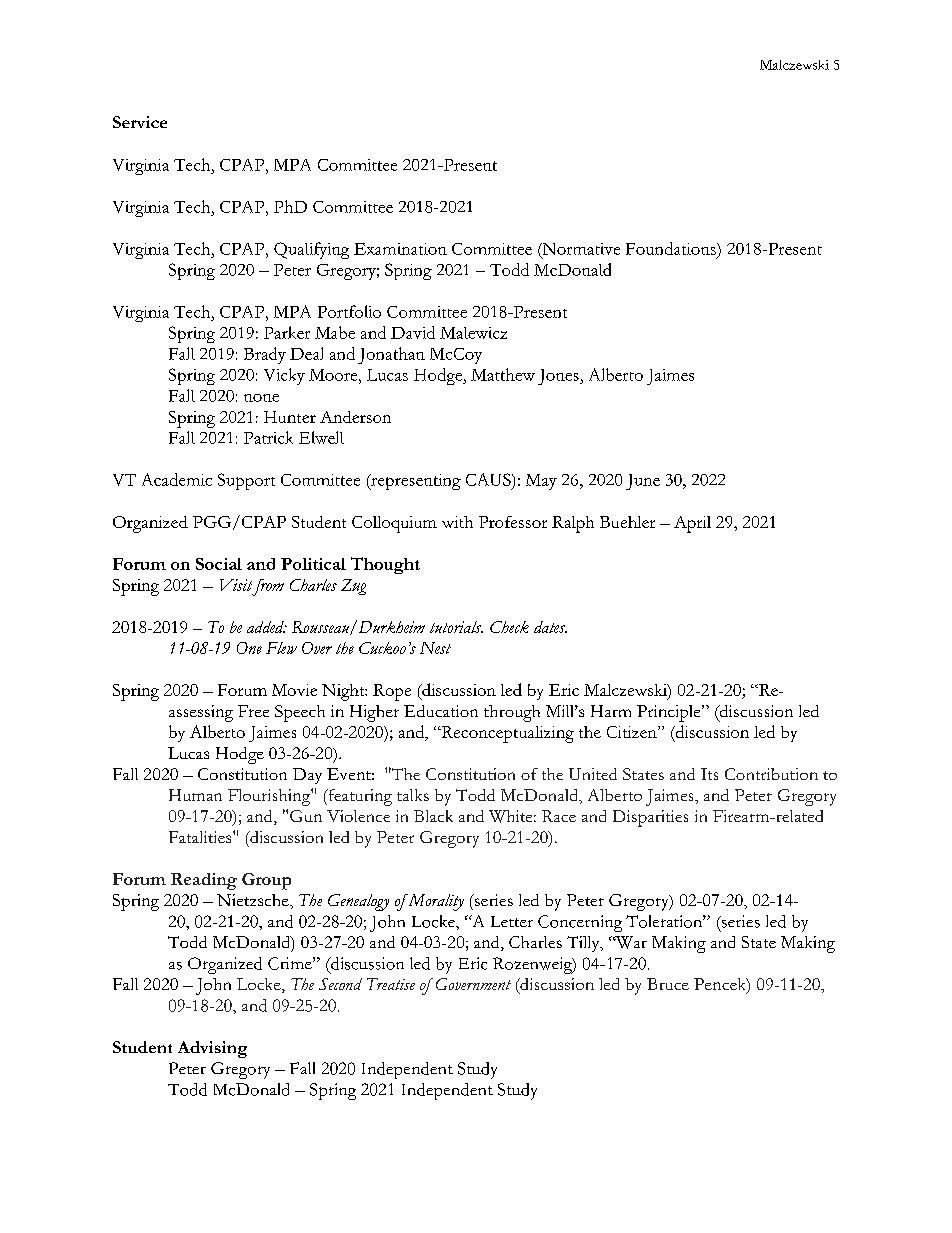 The width and height of the image is (952, 1233). What do you see at coordinates (140, 122) in the image?
I see `Service` at bounding box center [140, 122].
